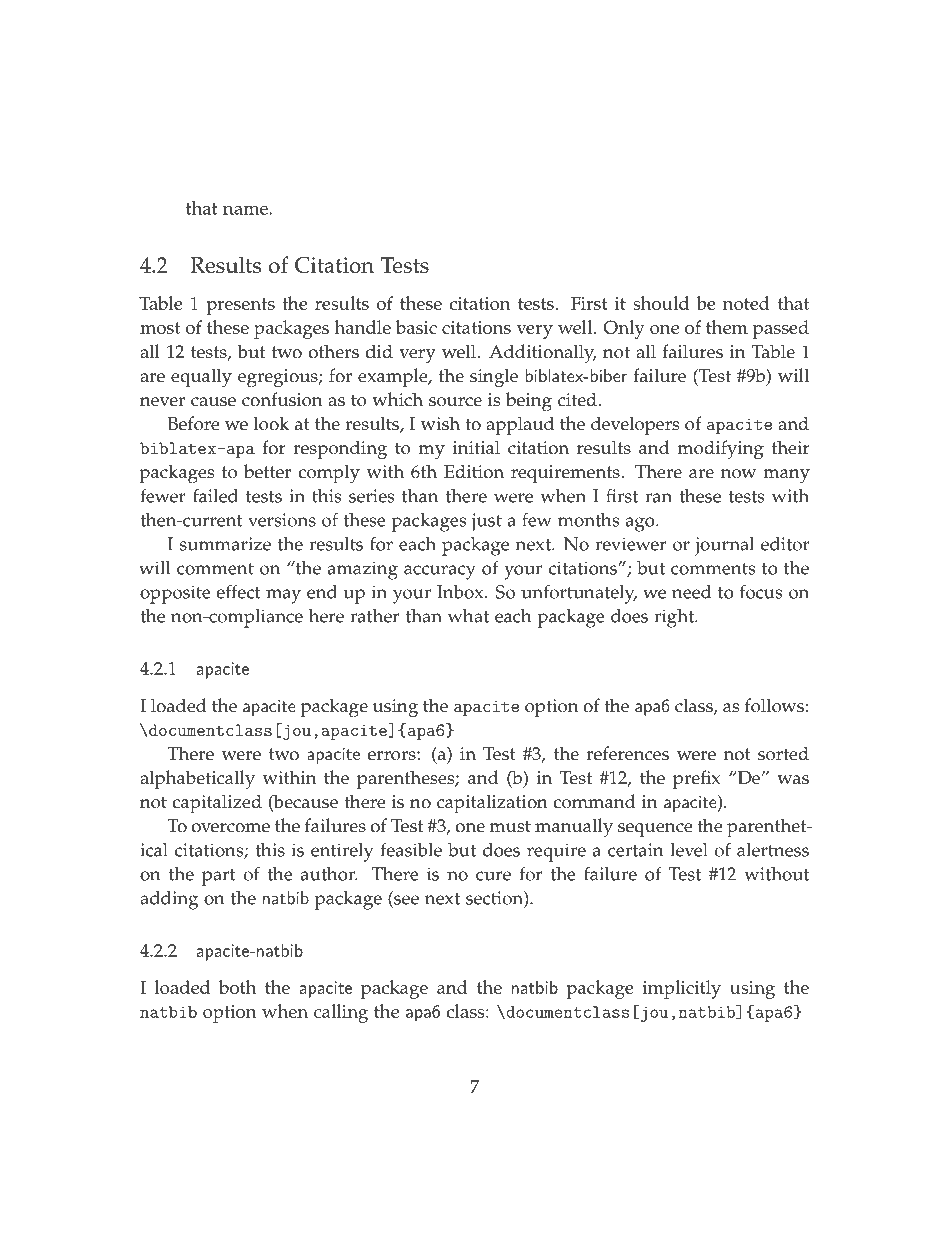 The width and height of the document is (952, 1233). I want to click on capitalization, so click(492, 804).
